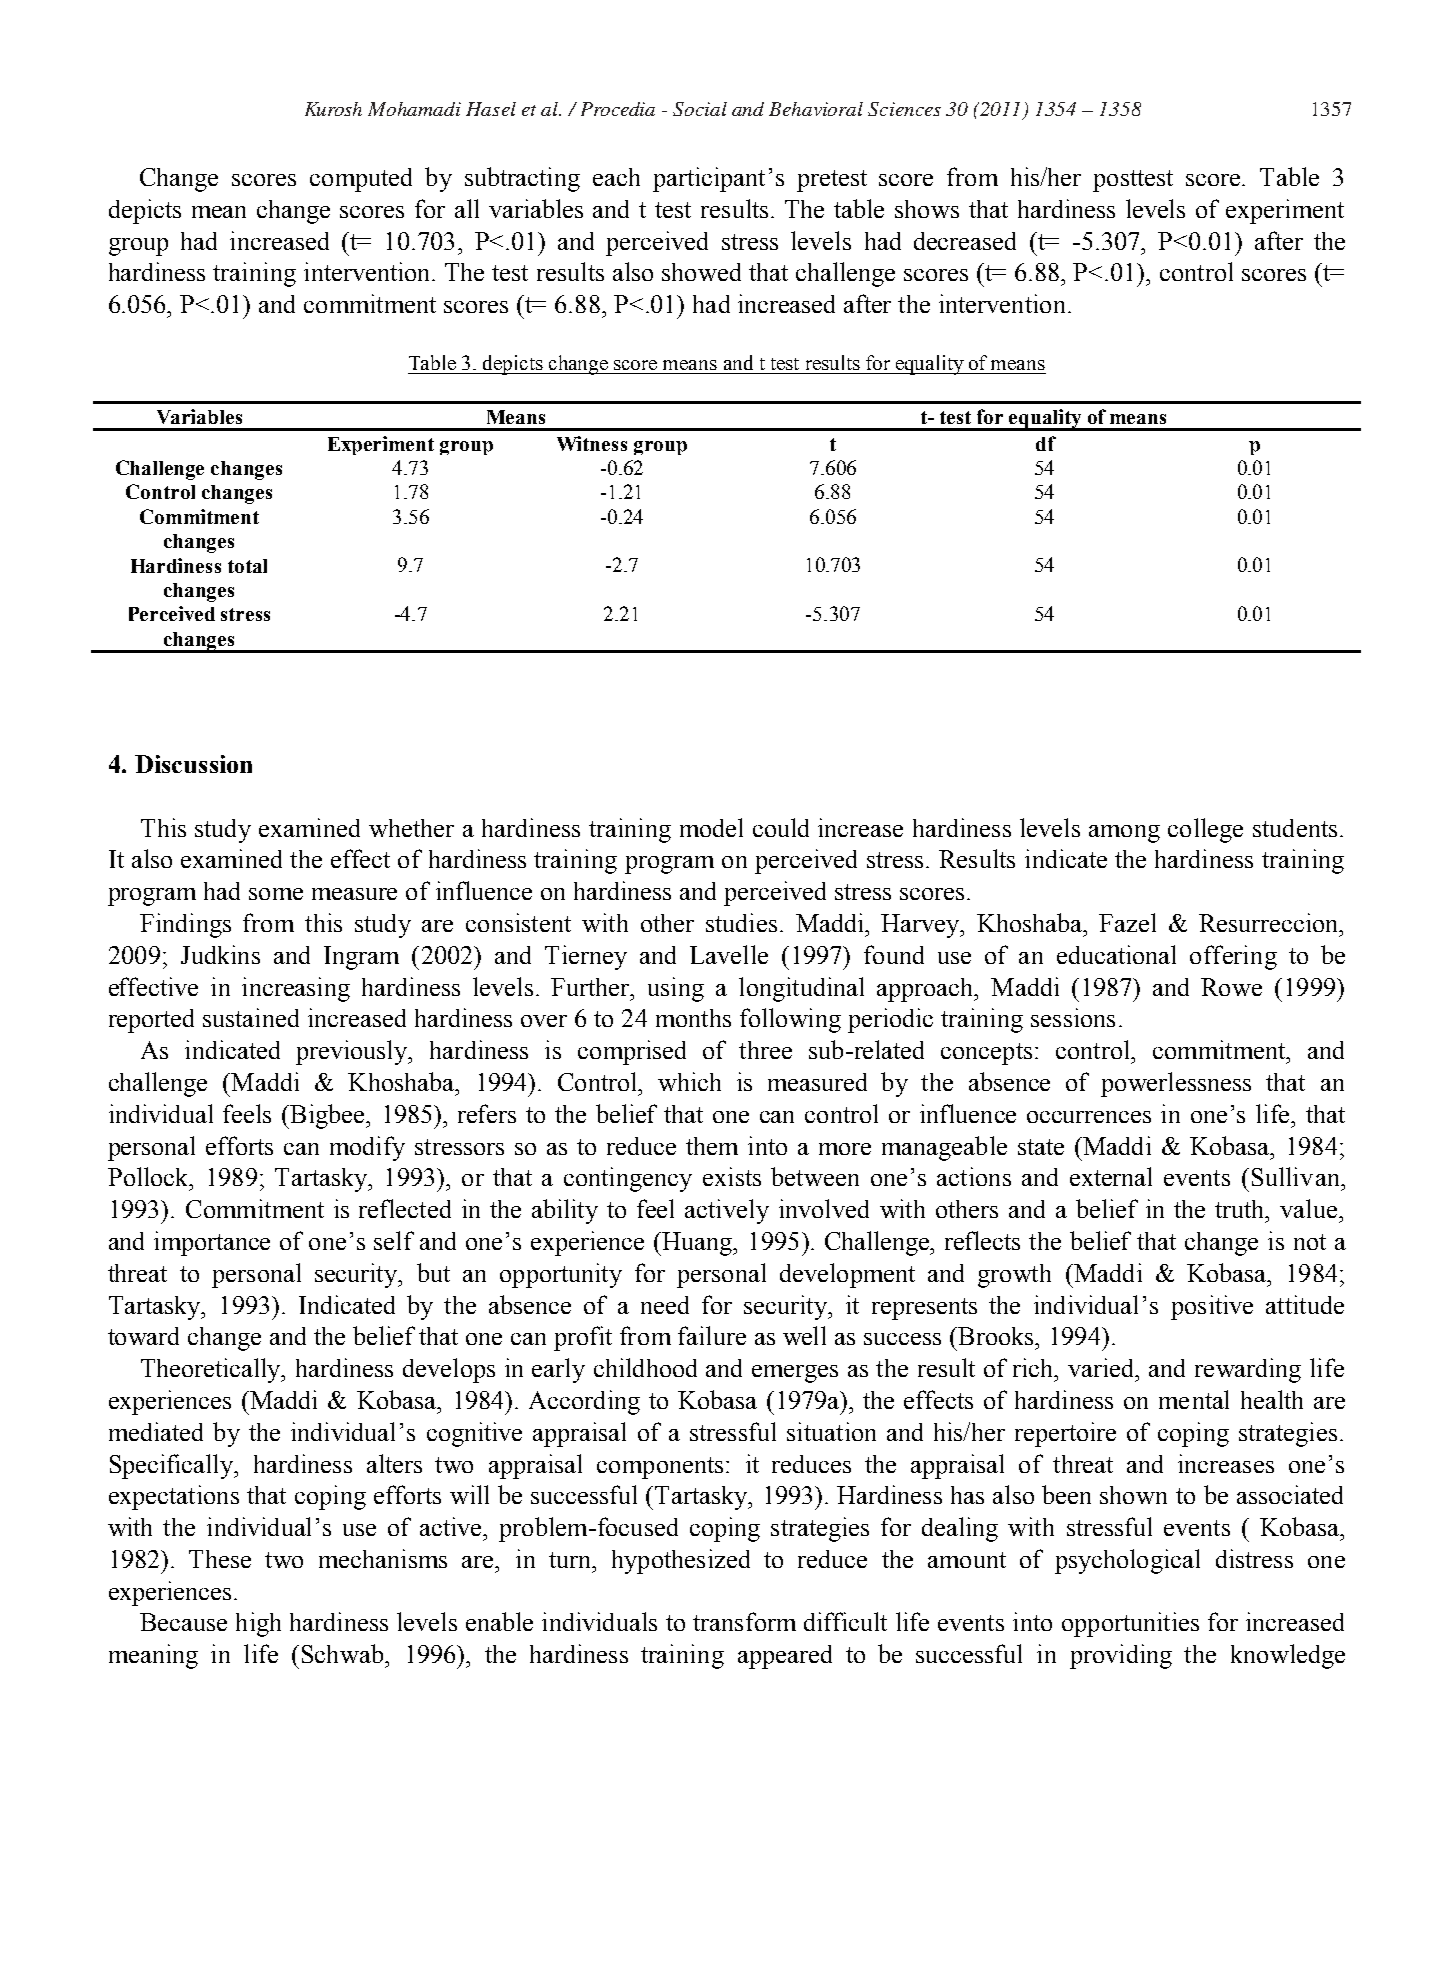 Image resolution: width=1441 pixels, height=1967 pixels. What do you see at coordinates (258, 1624) in the document?
I see `high` at bounding box center [258, 1624].
